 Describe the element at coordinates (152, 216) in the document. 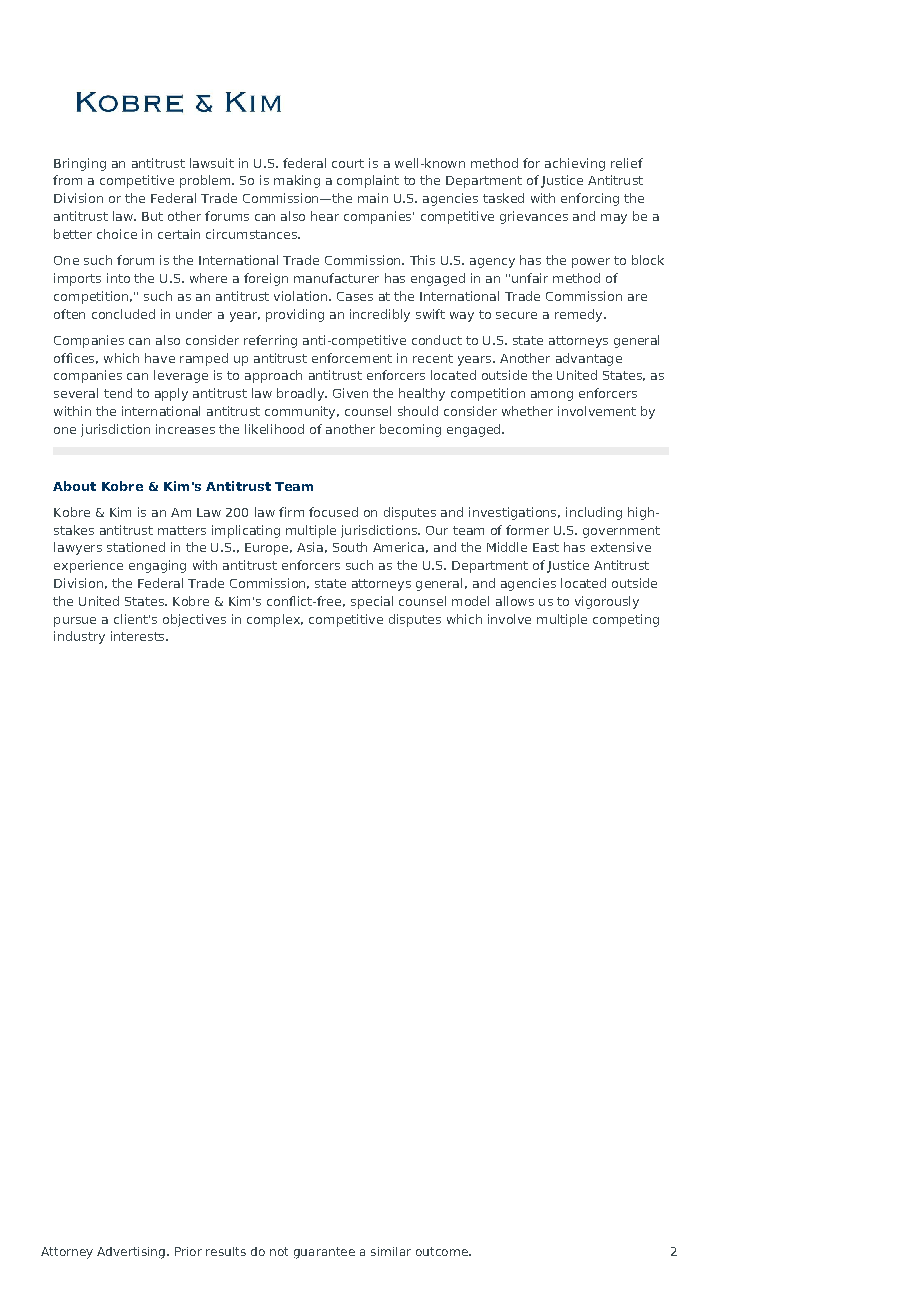

I see `But` at that location.
